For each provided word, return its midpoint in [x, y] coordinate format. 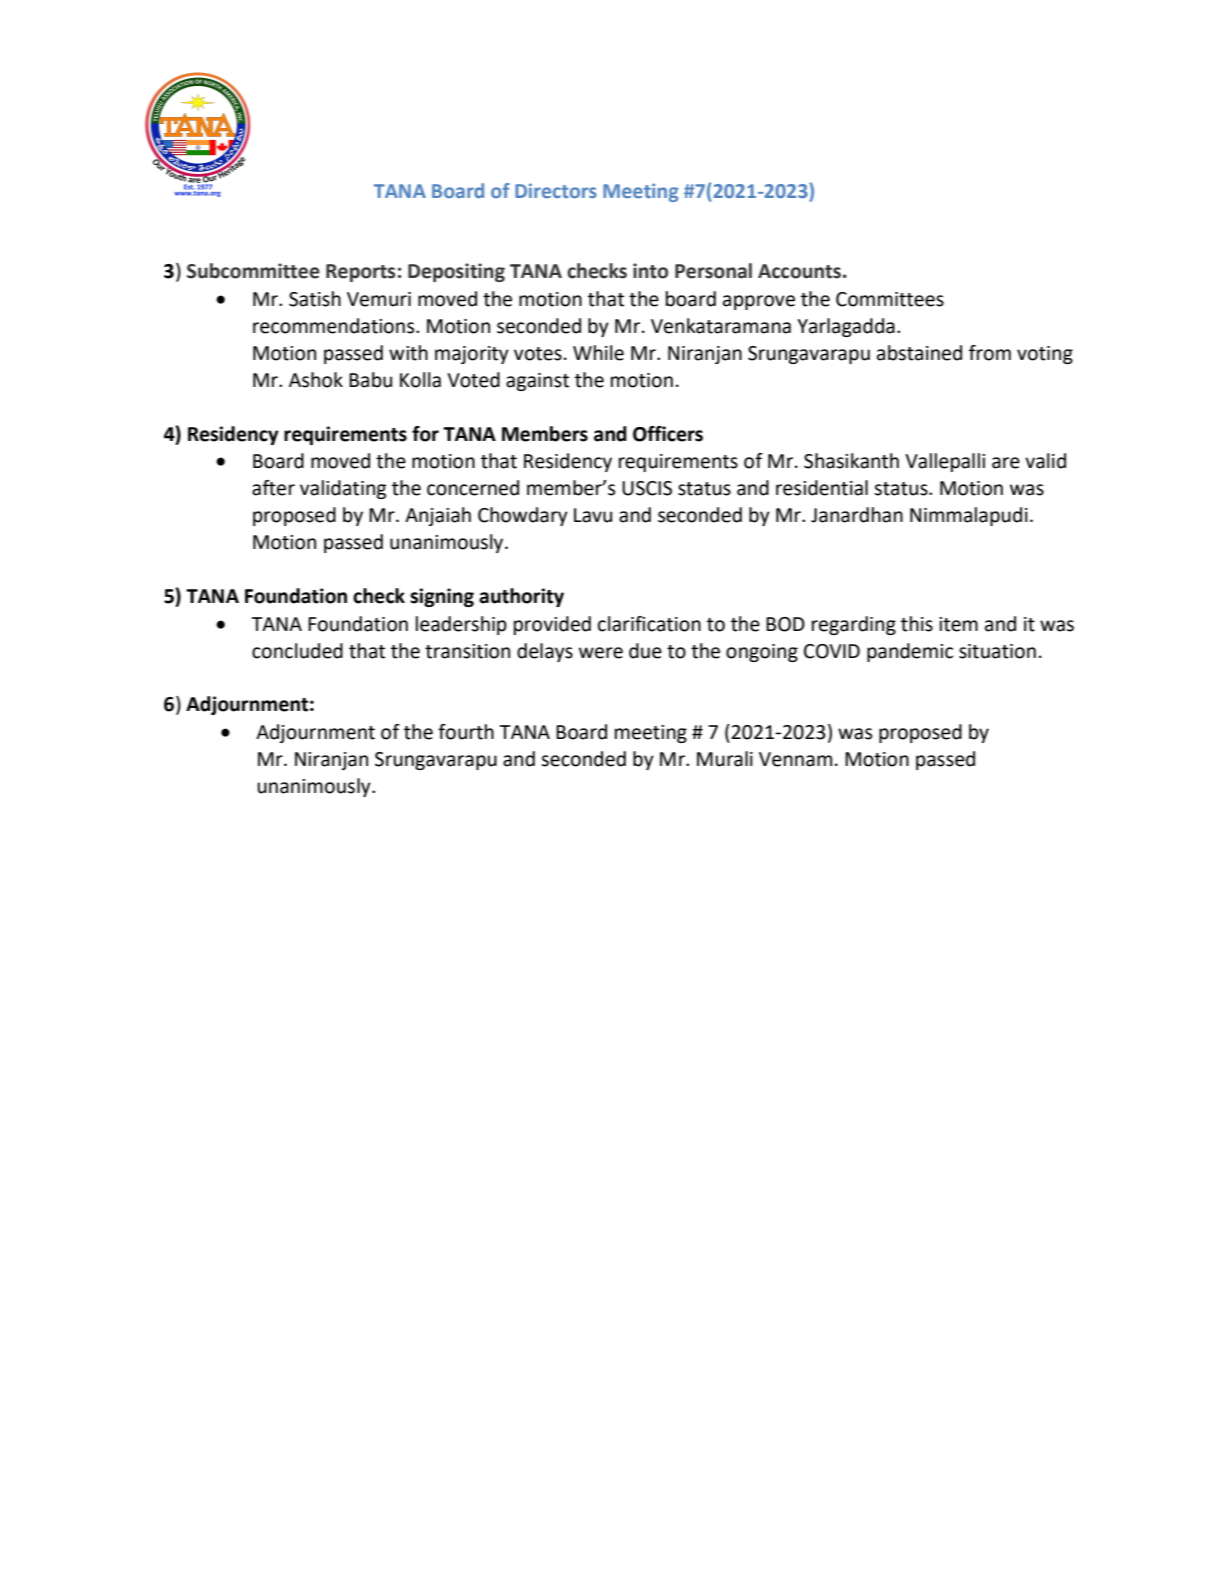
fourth [466, 732]
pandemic [910, 652]
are [1006, 463]
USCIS [647, 488]
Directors [556, 190]
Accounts [799, 271]
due [645, 651]
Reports [360, 273]
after [273, 488]
